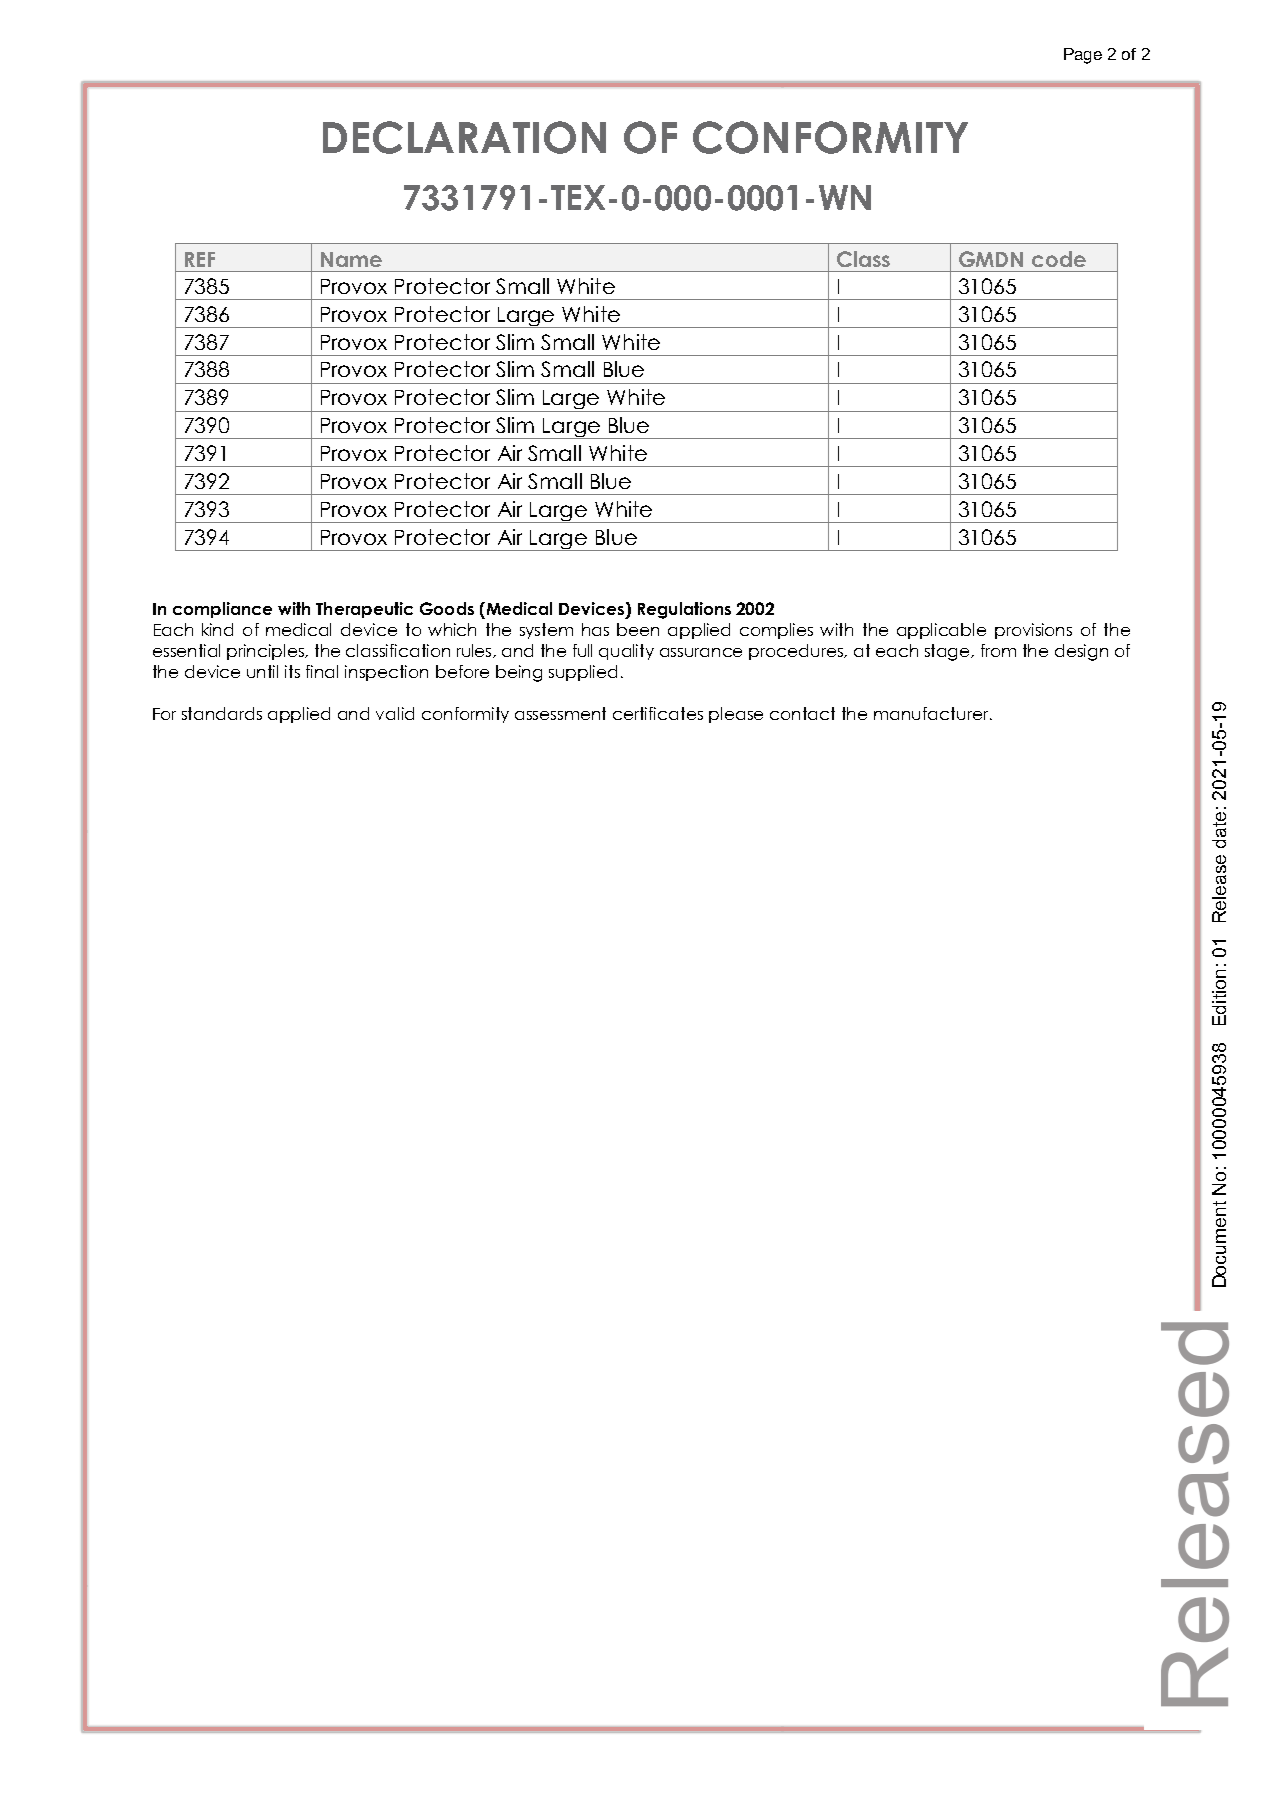  I want to click on Therapeutic, so click(364, 610).
